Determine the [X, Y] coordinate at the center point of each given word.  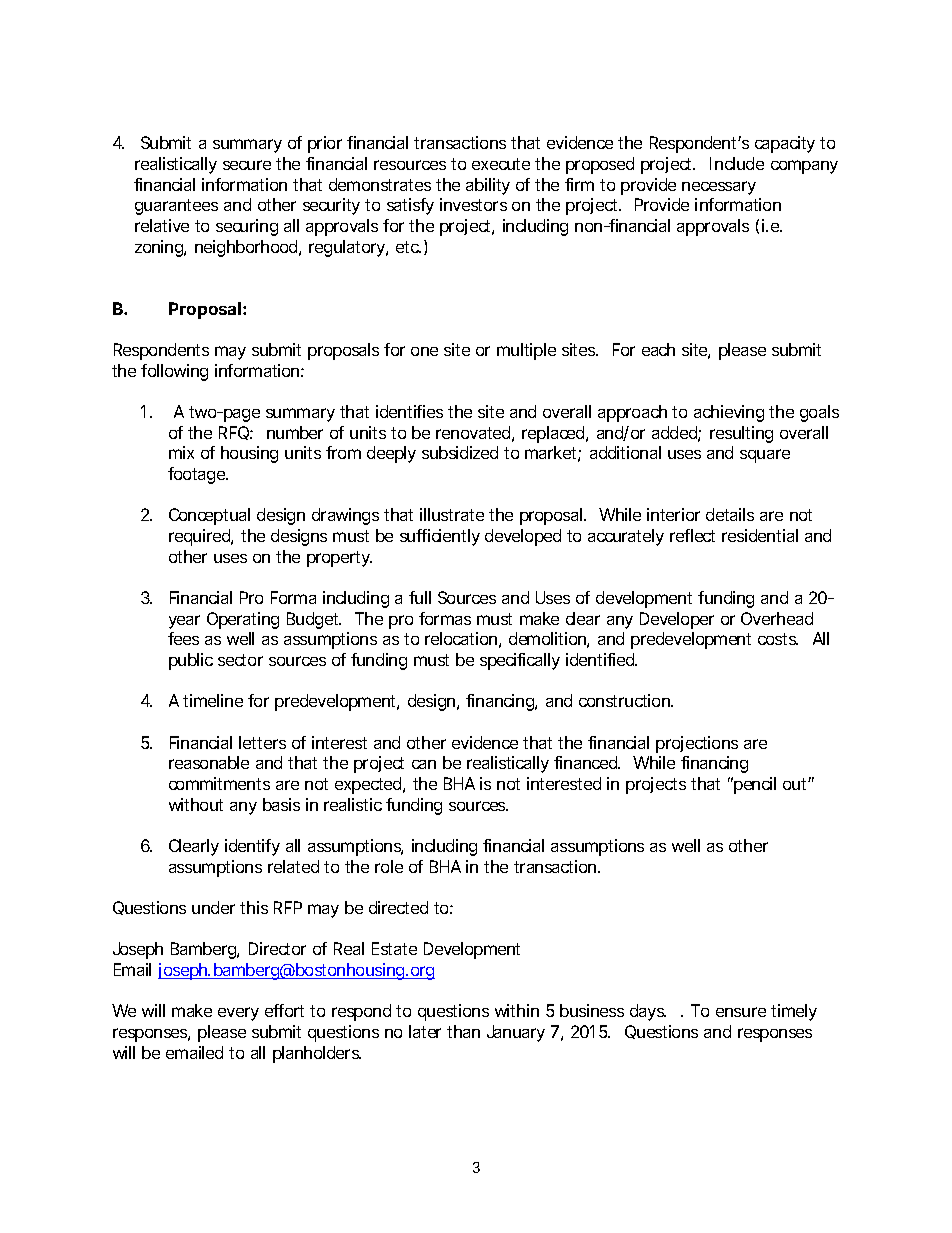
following [174, 372]
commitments [219, 783]
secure [247, 165]
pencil [754, 785]
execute [501, 164]
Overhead [777, 618]
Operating [243, 620]
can [424, 764]
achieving [729, 413]
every [238, 1014]
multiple [526, 351]
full [420, 597]
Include [737, 163]
